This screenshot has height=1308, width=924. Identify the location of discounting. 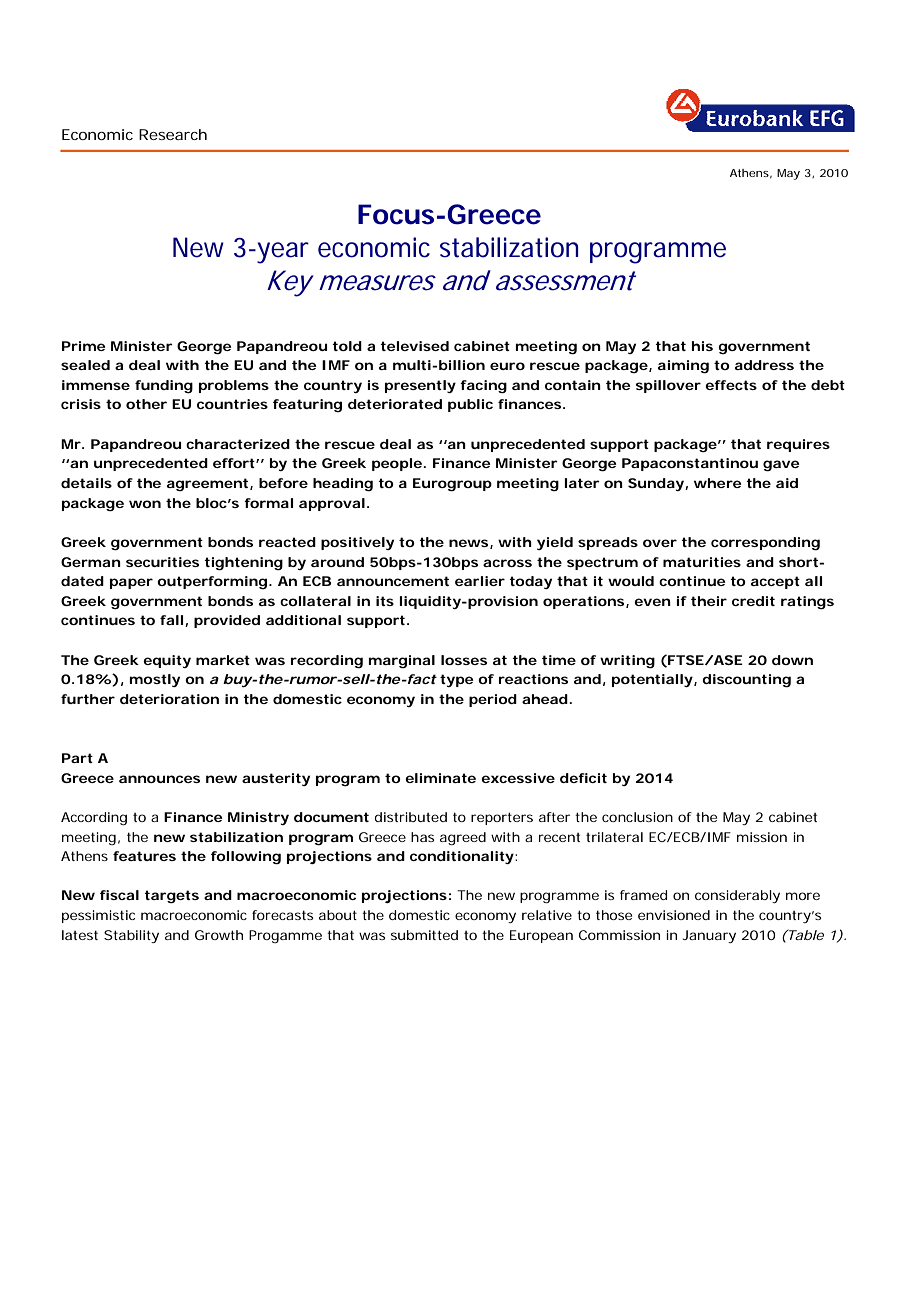
(746, 680).
